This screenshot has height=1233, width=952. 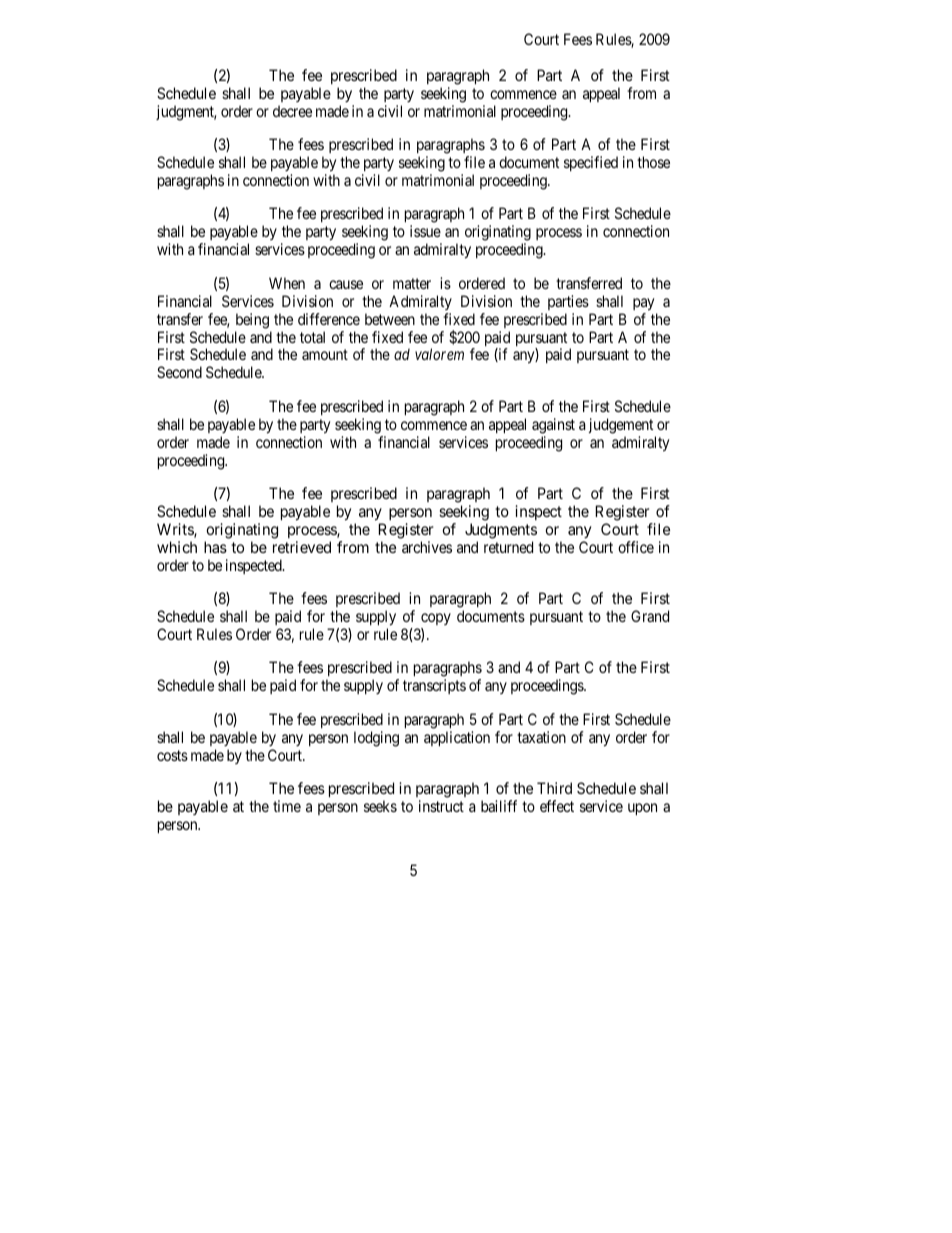 I want to click on decree, so click(x=292, y=111).
